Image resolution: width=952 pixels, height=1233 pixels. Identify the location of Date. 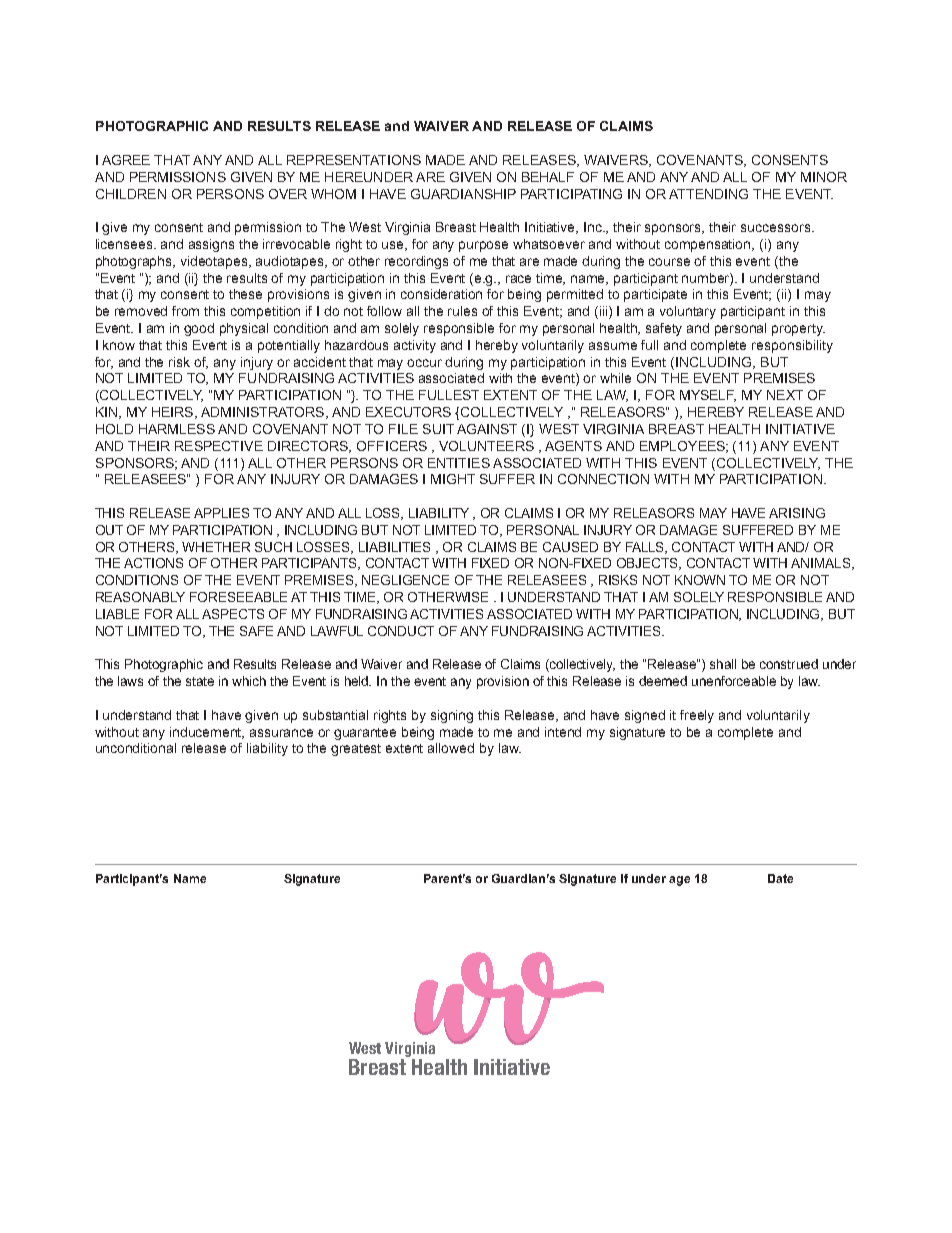
(780, 878).
